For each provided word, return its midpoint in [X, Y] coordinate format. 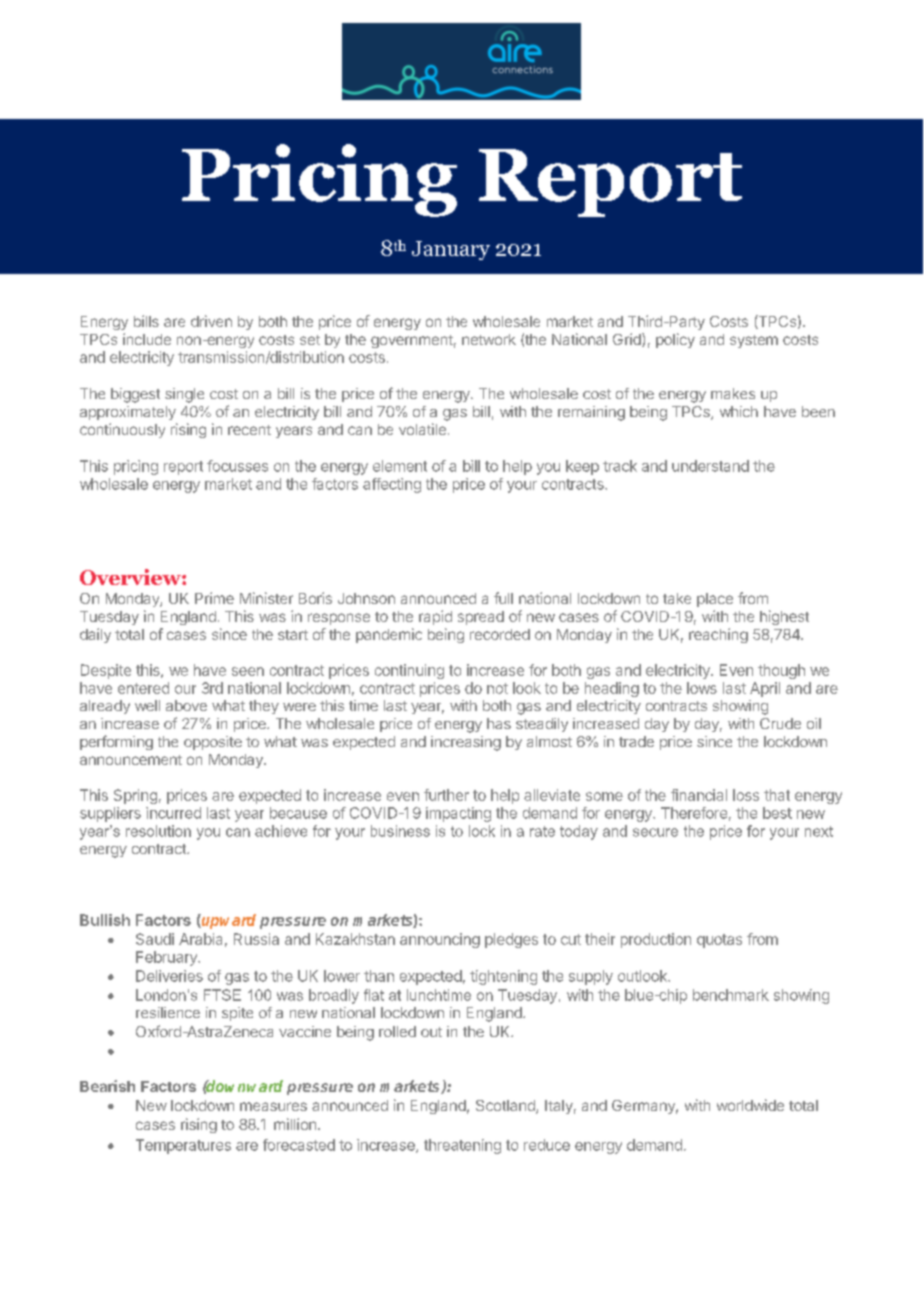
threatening [462, 1146]
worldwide [750, 1105]
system [754, 341]
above [186, 705]
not [497, 688]
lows [702, 688]
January [451, 250]
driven [211, 321]
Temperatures [183, 1146]
